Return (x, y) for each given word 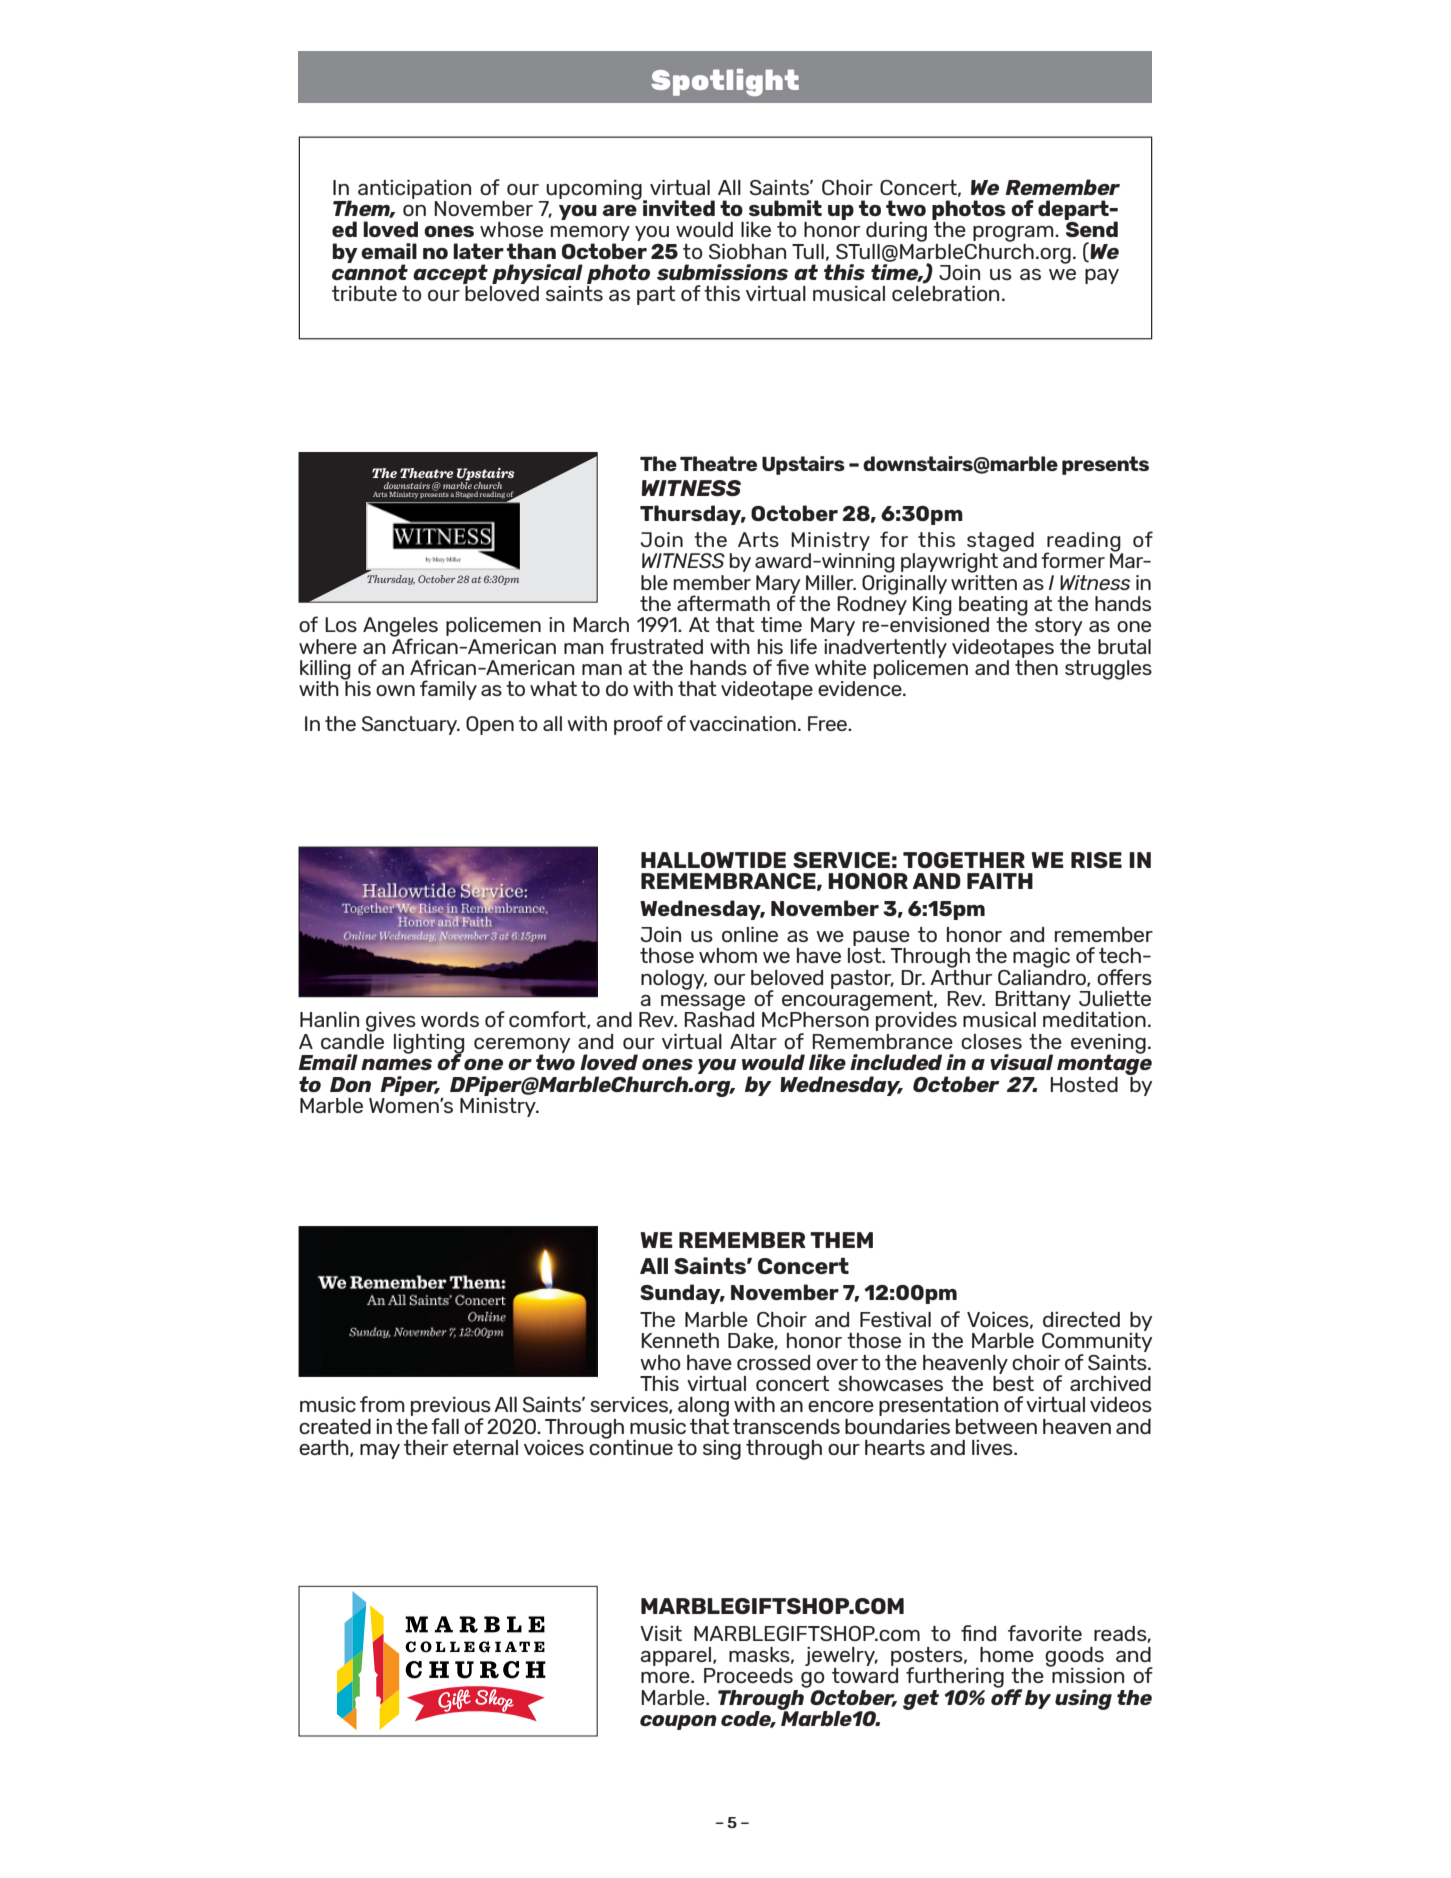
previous (451, 1408)
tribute (364, 293)
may (380, 1451)
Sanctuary (410, 725)
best (1013, 1382)
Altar (753, 1041)
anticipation (414, 189)
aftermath (723, 603)
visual (1021, 1062)
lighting (429, 1045)
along (703, 1407)
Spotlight (725, 82)
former (1073, 560)
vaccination (742, 723)
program (1014, 234)
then (1036, 667)
